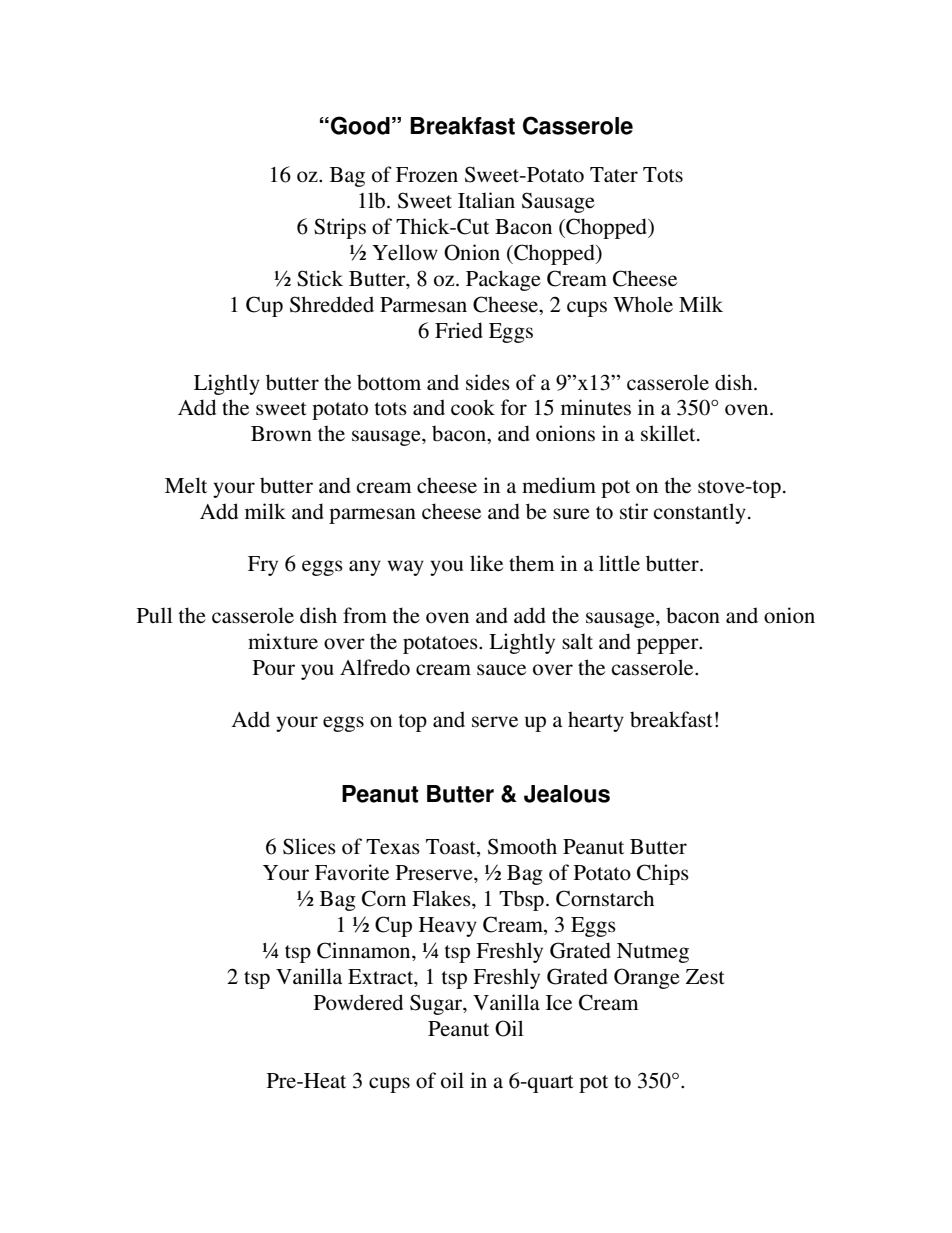  Describe the element at coordinates (596, 721) in the screenshot. I see `hearty` at that location.
